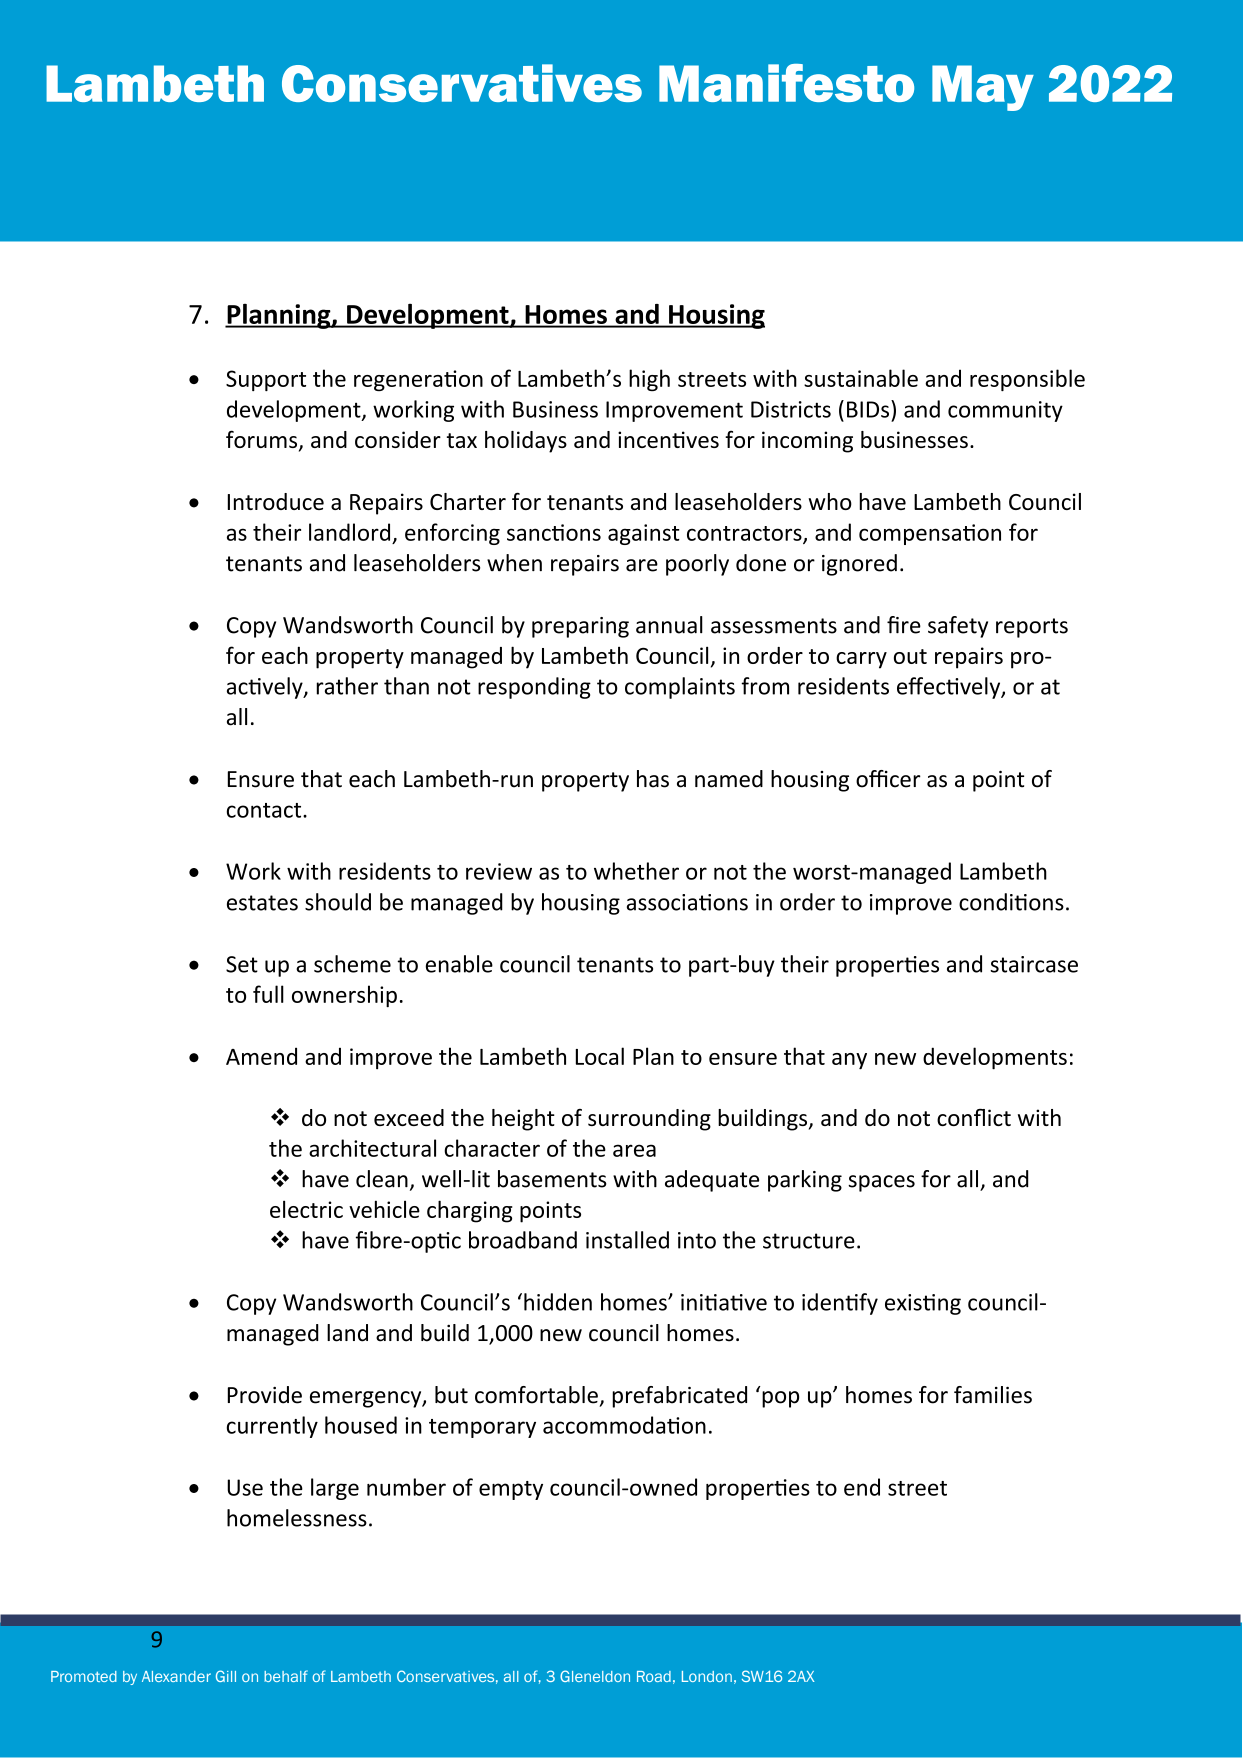 The height and width of the image is (1758, 1243). I want to click on Manifesto, so click(786, 83).
